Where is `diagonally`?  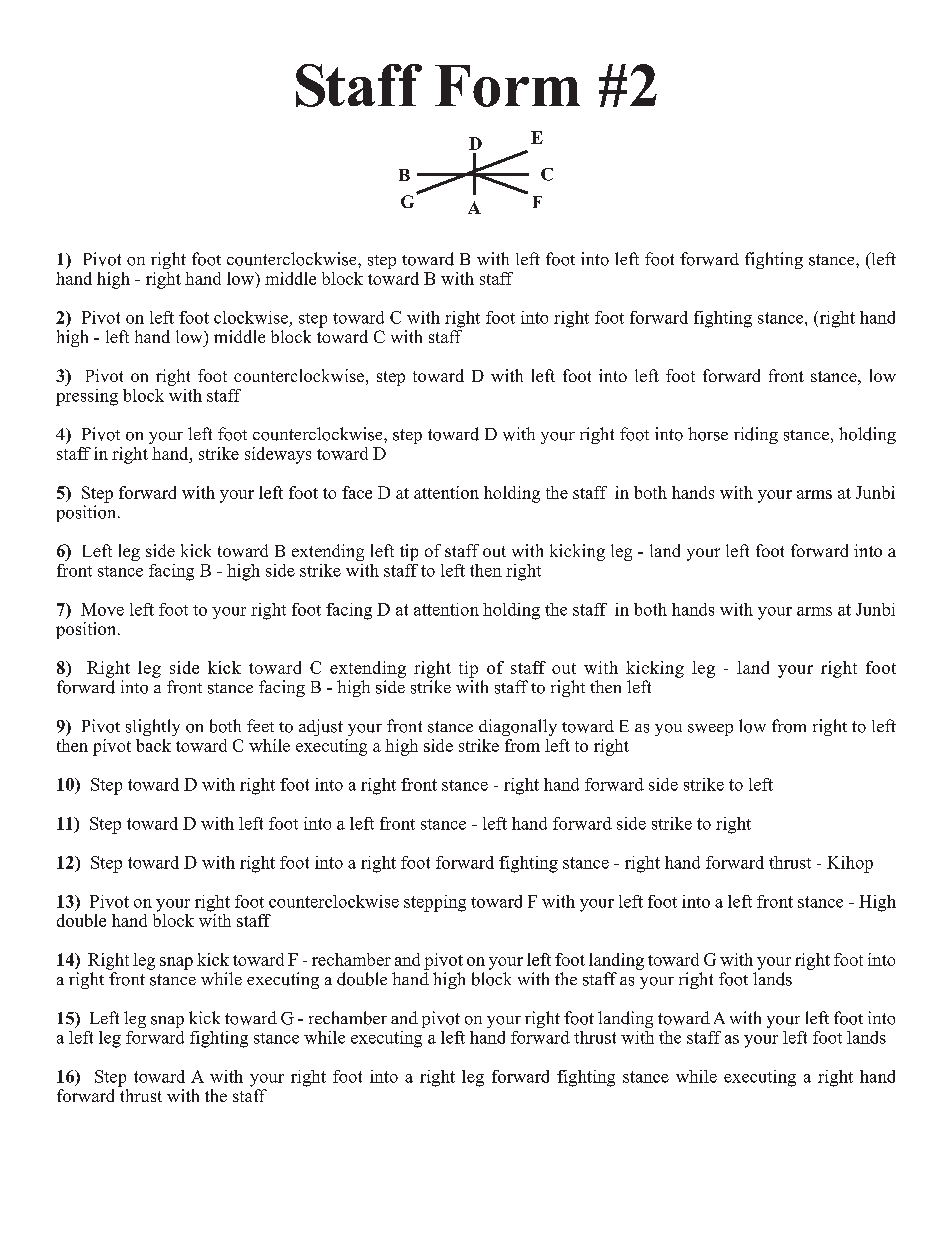
diagonally is located at coordinates (518, 727).
